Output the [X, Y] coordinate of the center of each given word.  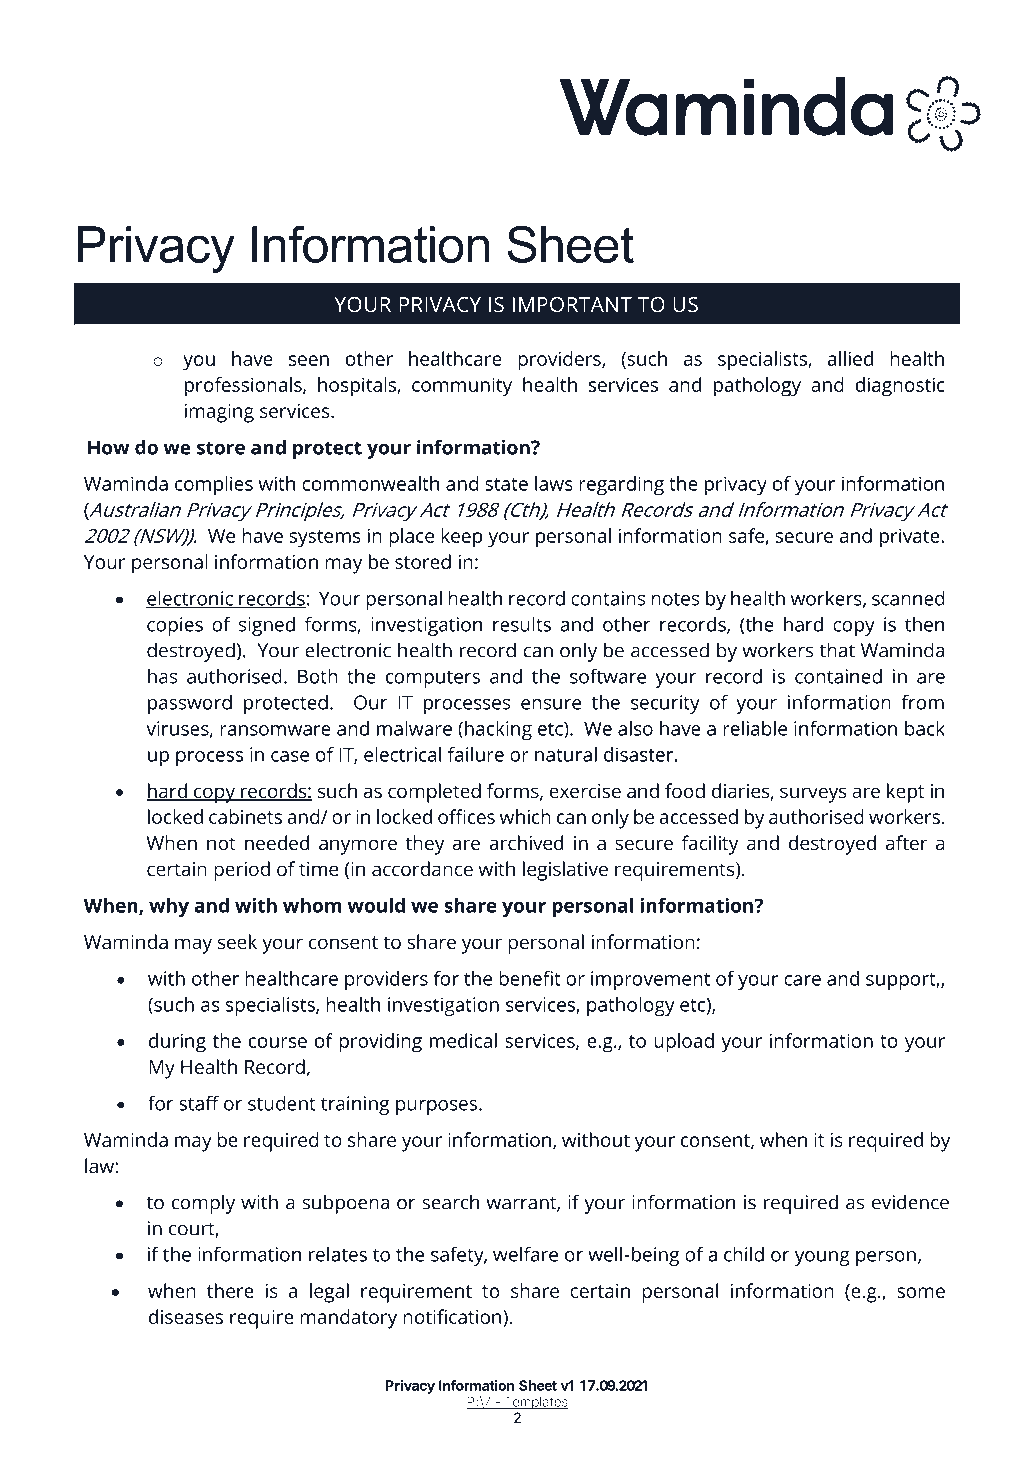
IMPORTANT [572, 304]
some [921, 1292]
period [242, 871]
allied [850, 358]
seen [309, 360]
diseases [186, 1316]
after [906, 842]
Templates [534, 1403]
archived [526, 842]
